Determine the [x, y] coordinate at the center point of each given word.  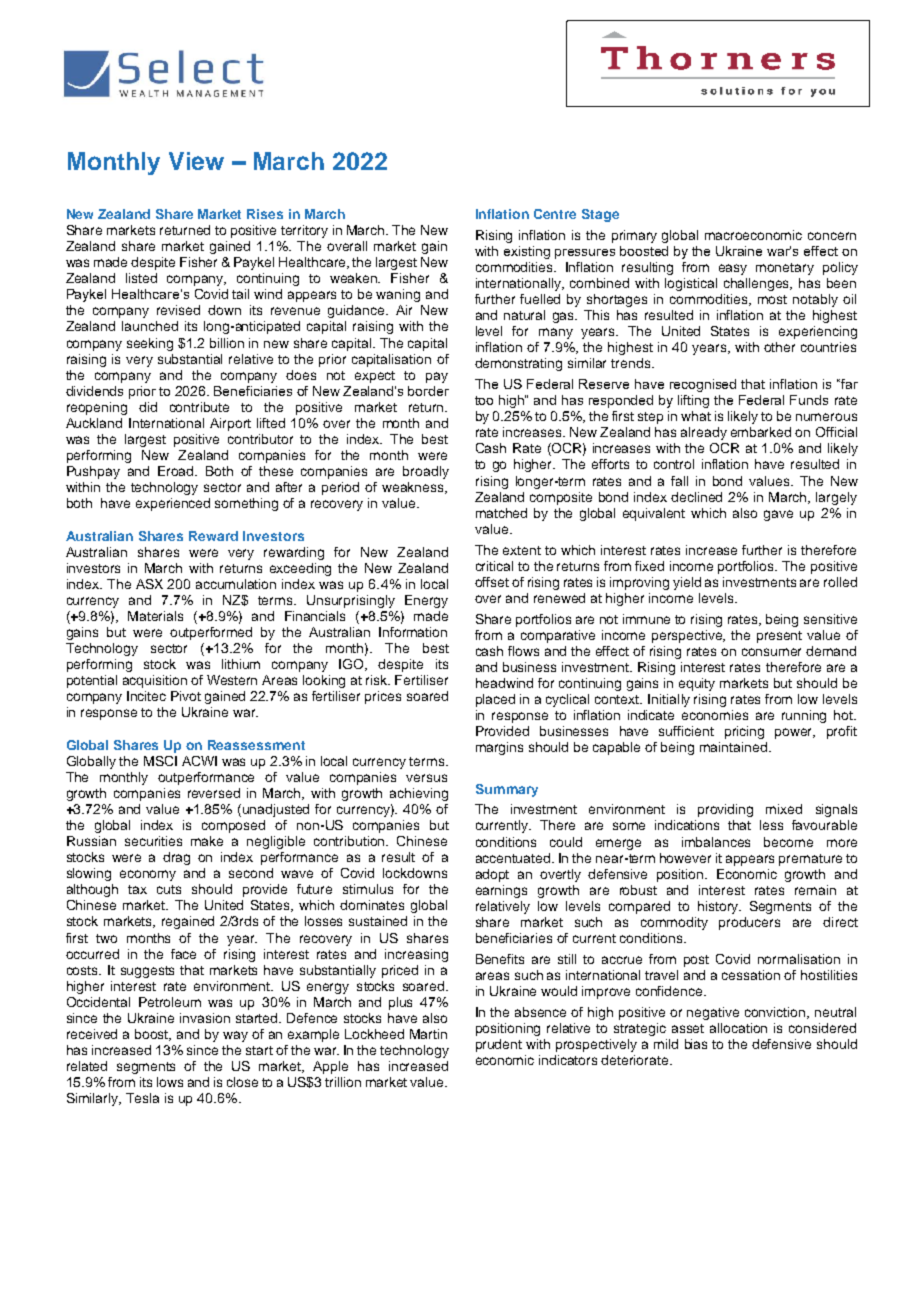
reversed [214, 793]
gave [778, 515]
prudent [499, 1045]
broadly [426, 472]
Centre [555, 214]
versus [426, 778]
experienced [173, 504]
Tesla [142, 1098]
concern [832, 236]
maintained [733, 747]
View [196, 161]
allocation [738, 1028]
